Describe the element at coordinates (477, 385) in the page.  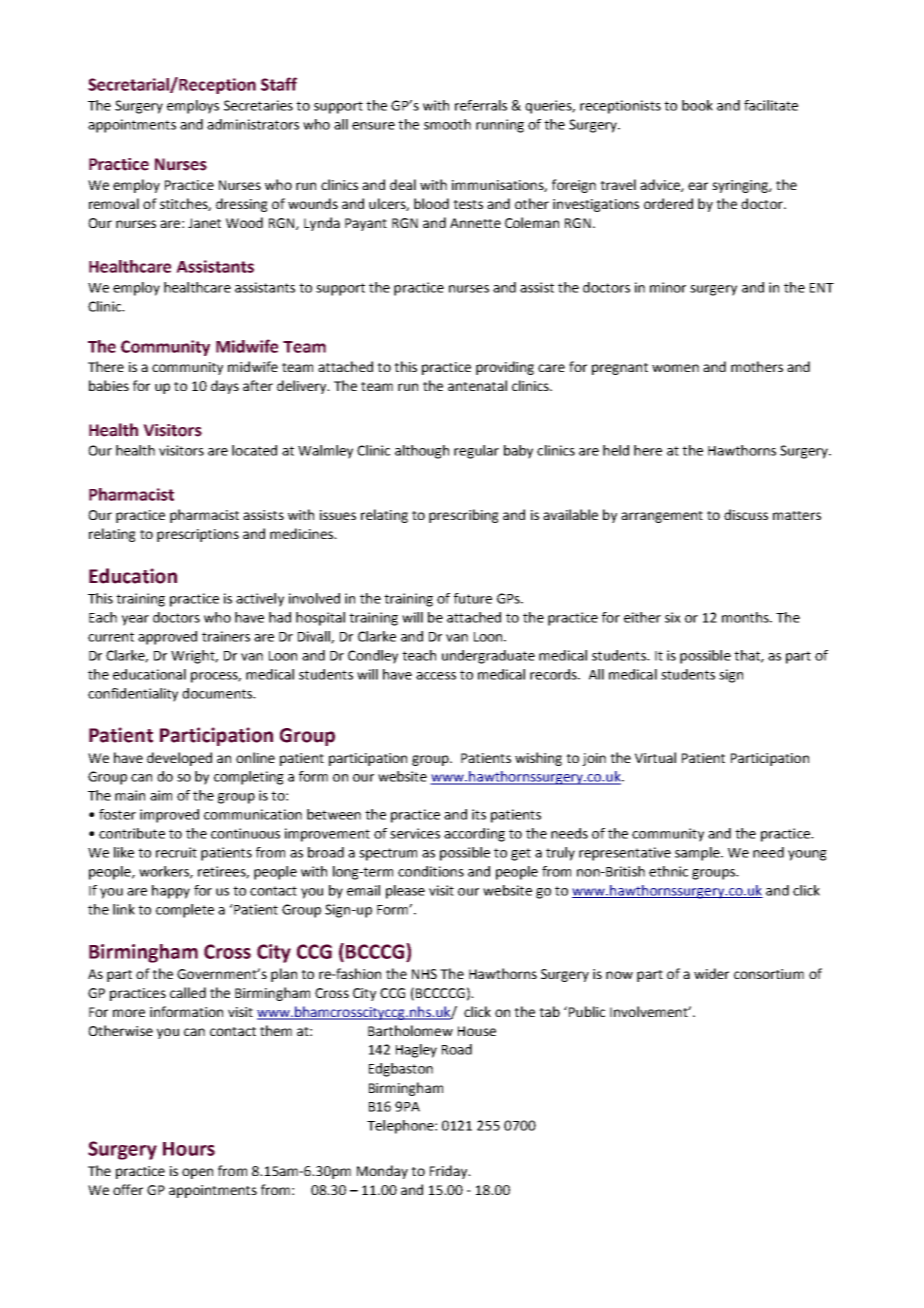
I see `antenatal` at that location.
